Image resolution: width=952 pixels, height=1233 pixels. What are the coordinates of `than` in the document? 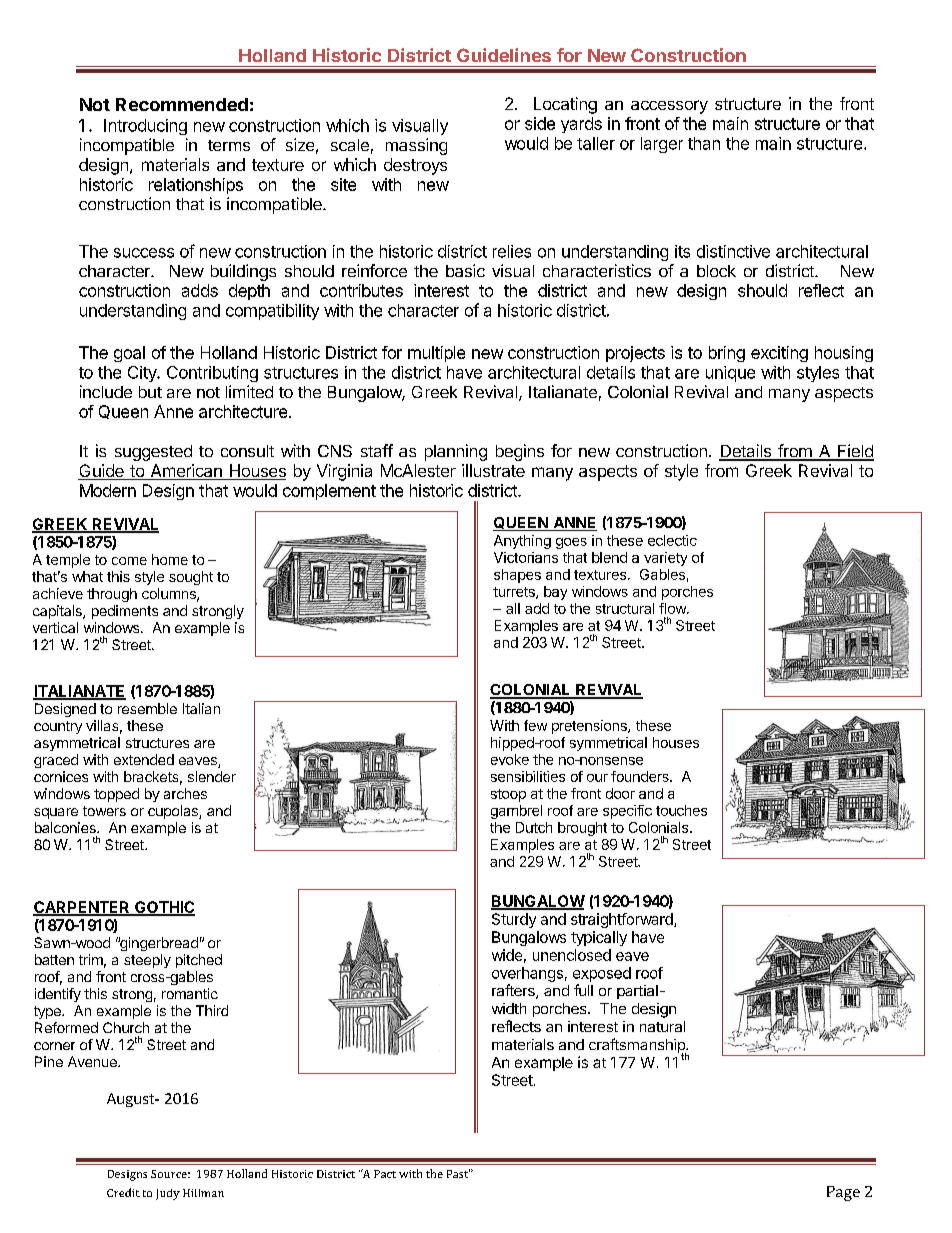 It's located at (704, 143).
